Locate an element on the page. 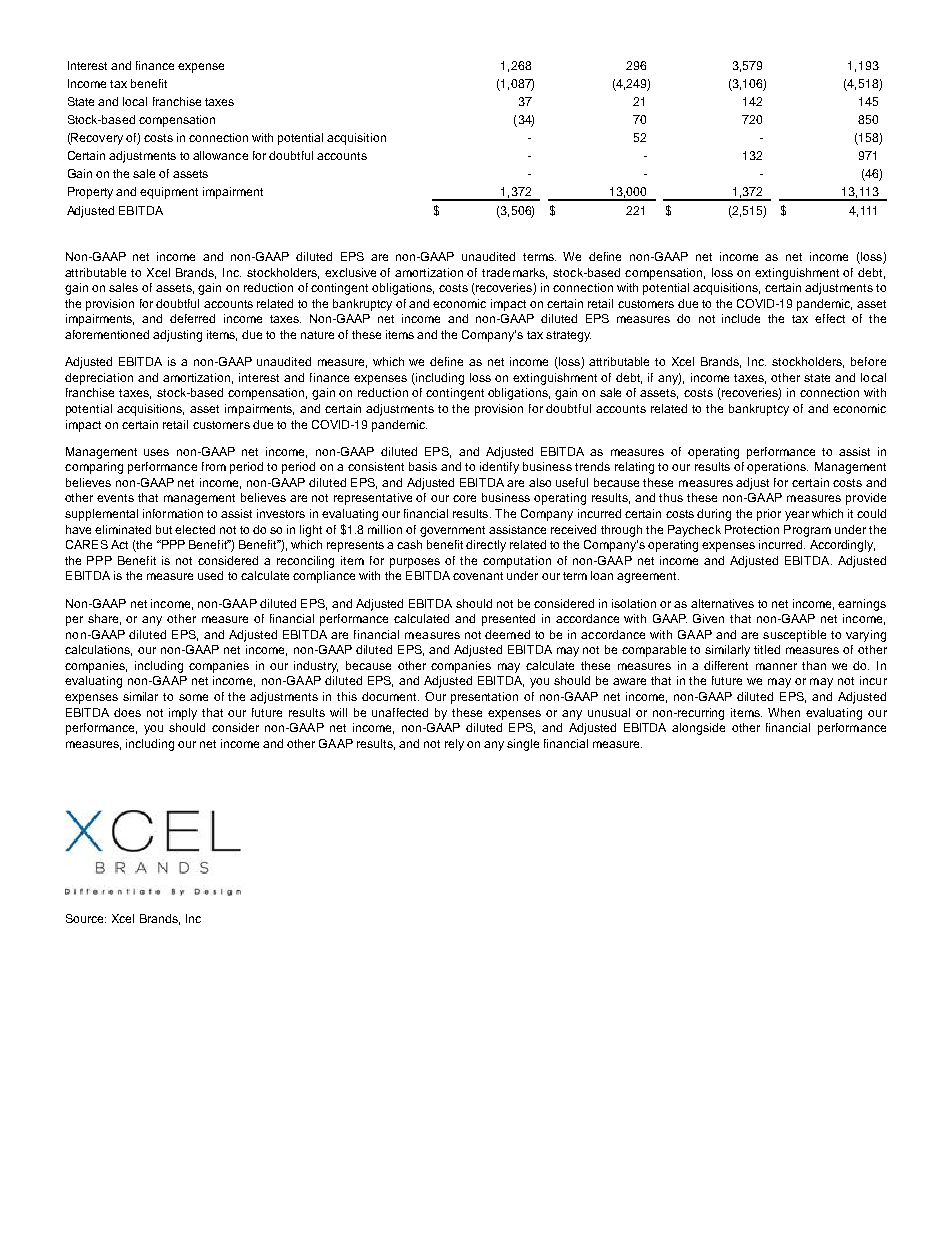  rely is located at coordinates (454, 745).
